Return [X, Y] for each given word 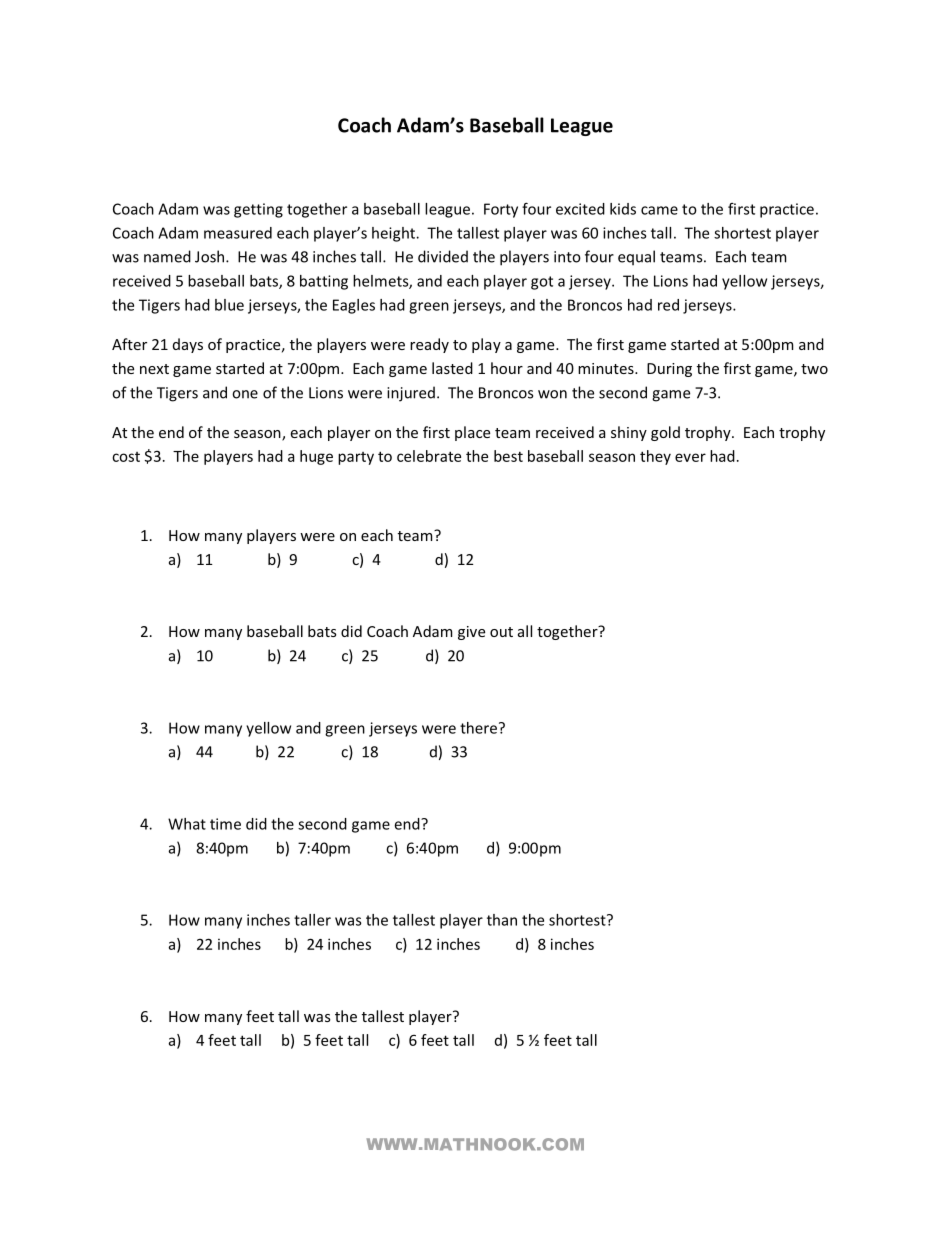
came [659, 210]
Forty [501, 210]
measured [238, 233]
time [225, 824]
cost [126, 457]
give [471, 633]
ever [690, 457]
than [502, 920]
